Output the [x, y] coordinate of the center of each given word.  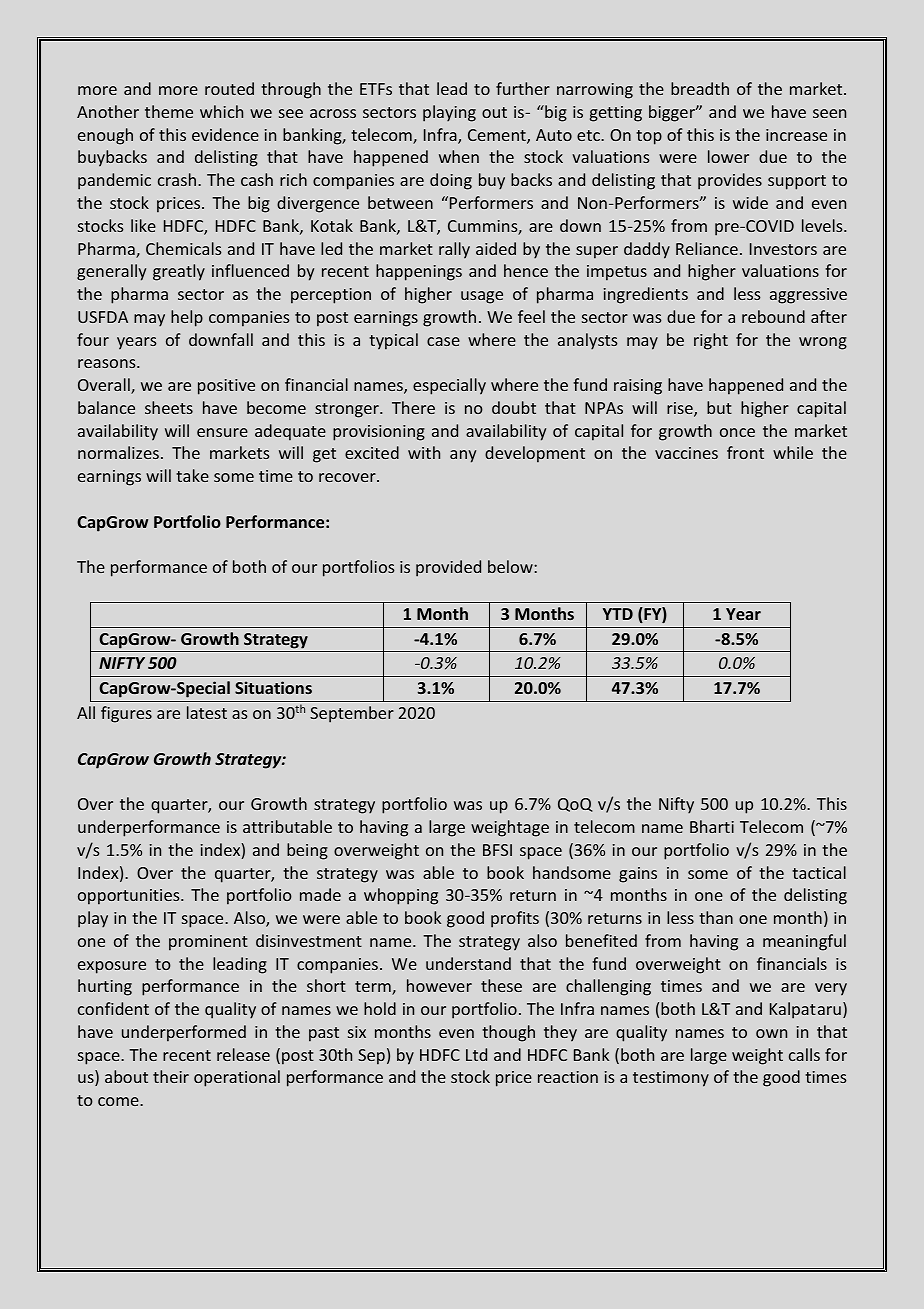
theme [169, 111]
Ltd [476, 1054]
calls [804, 1054]
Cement [498, 136]
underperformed [184, 1033]
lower [728, 156]
